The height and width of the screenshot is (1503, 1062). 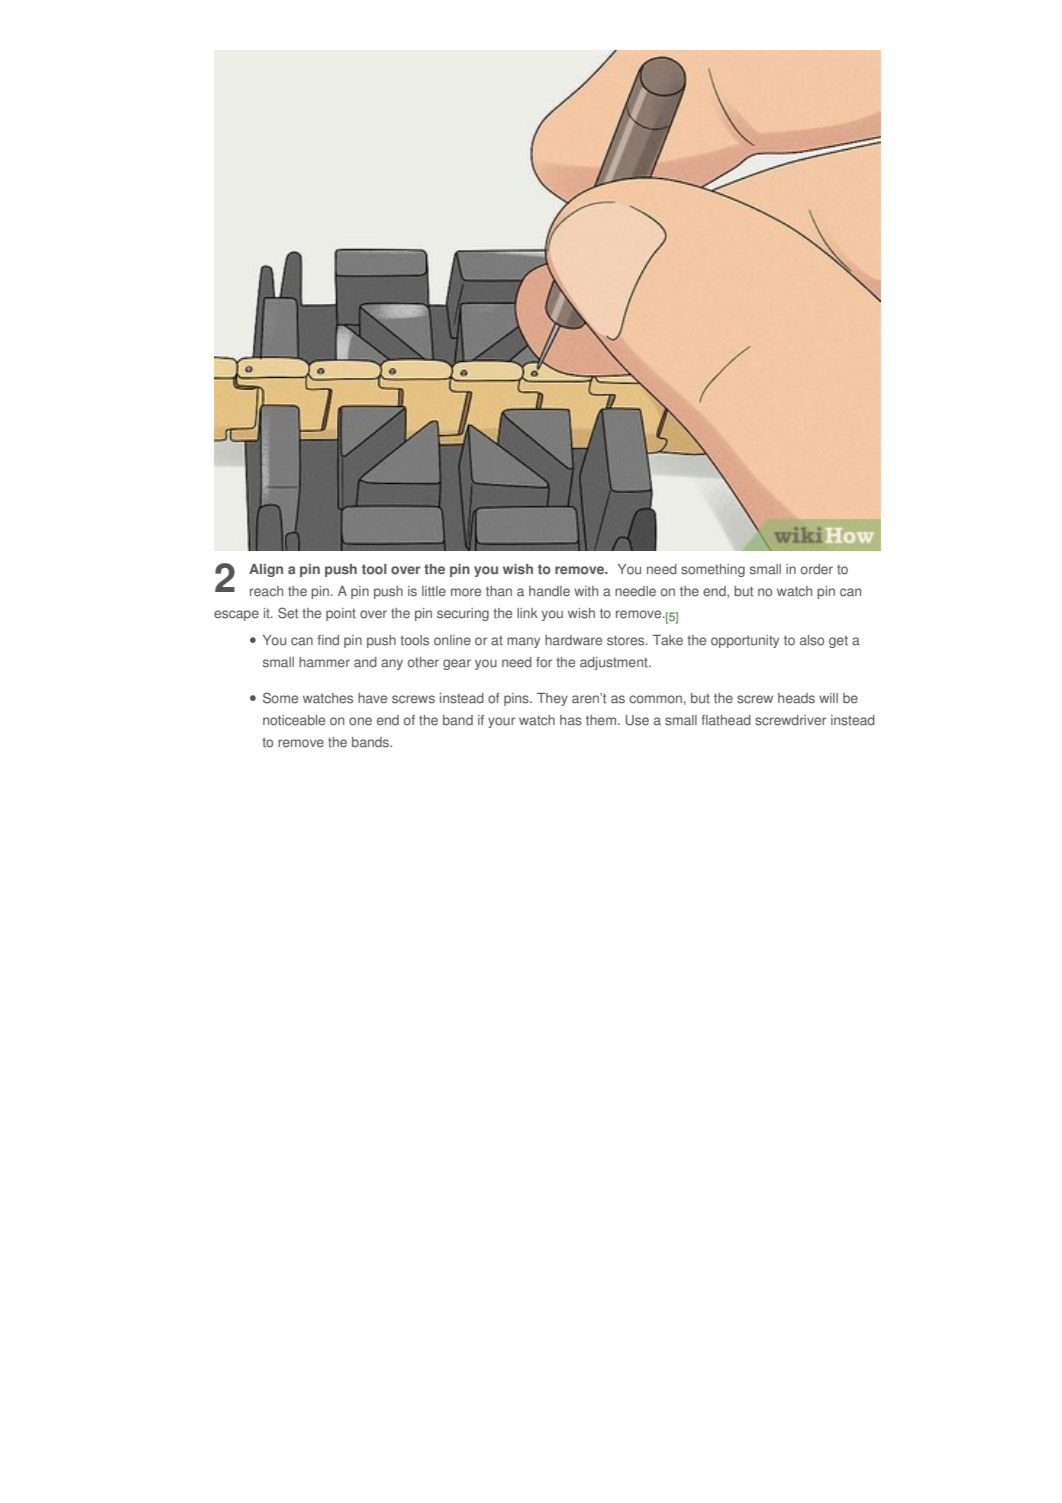 I want to click on also, so click(x=812, y=640).
